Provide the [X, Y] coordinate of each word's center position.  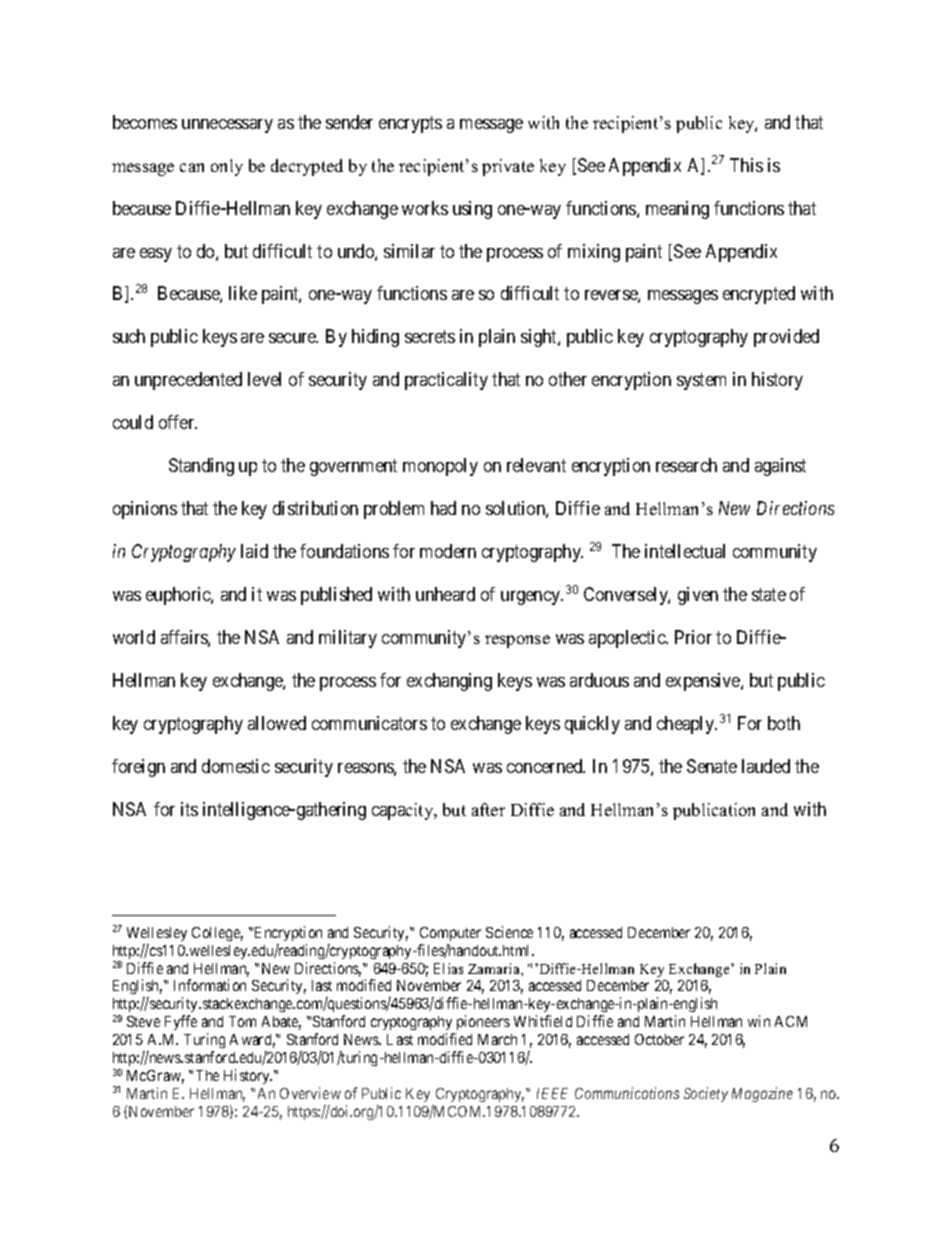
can [192, 167]
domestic [236, 766]
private [508, 167]
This [746, 165]
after [488, 809]
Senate [712, 766]
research [686, 465]
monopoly [440, 467]
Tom [242, 1021]
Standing [201, 467]
